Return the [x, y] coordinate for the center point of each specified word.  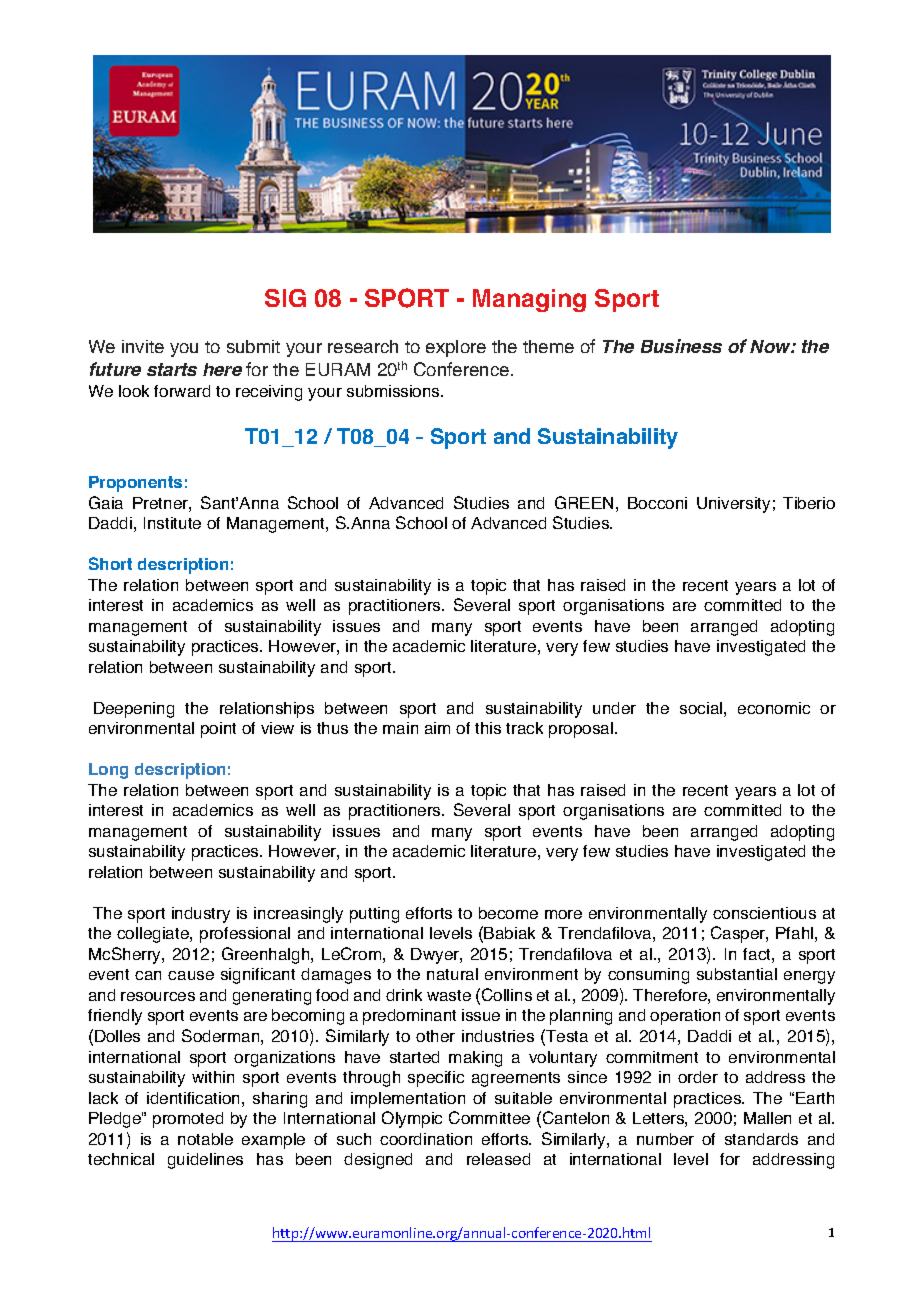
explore [456, 348]
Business [681, 346]
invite [143, 346]
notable [205, 1139]
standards [761, 1139]
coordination [426, 1139]
